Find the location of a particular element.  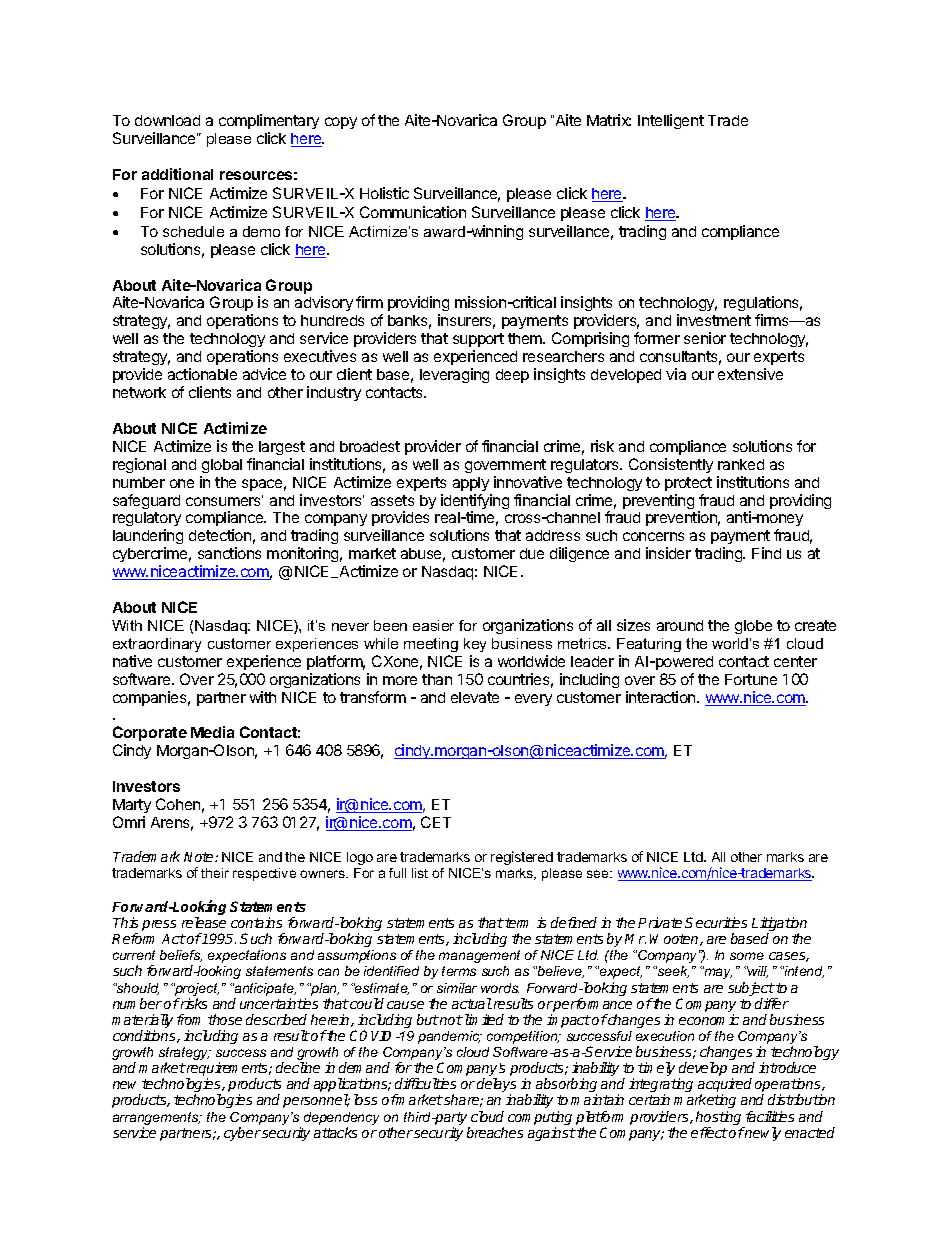

Intelligent is located at coordinates (671, 121).
